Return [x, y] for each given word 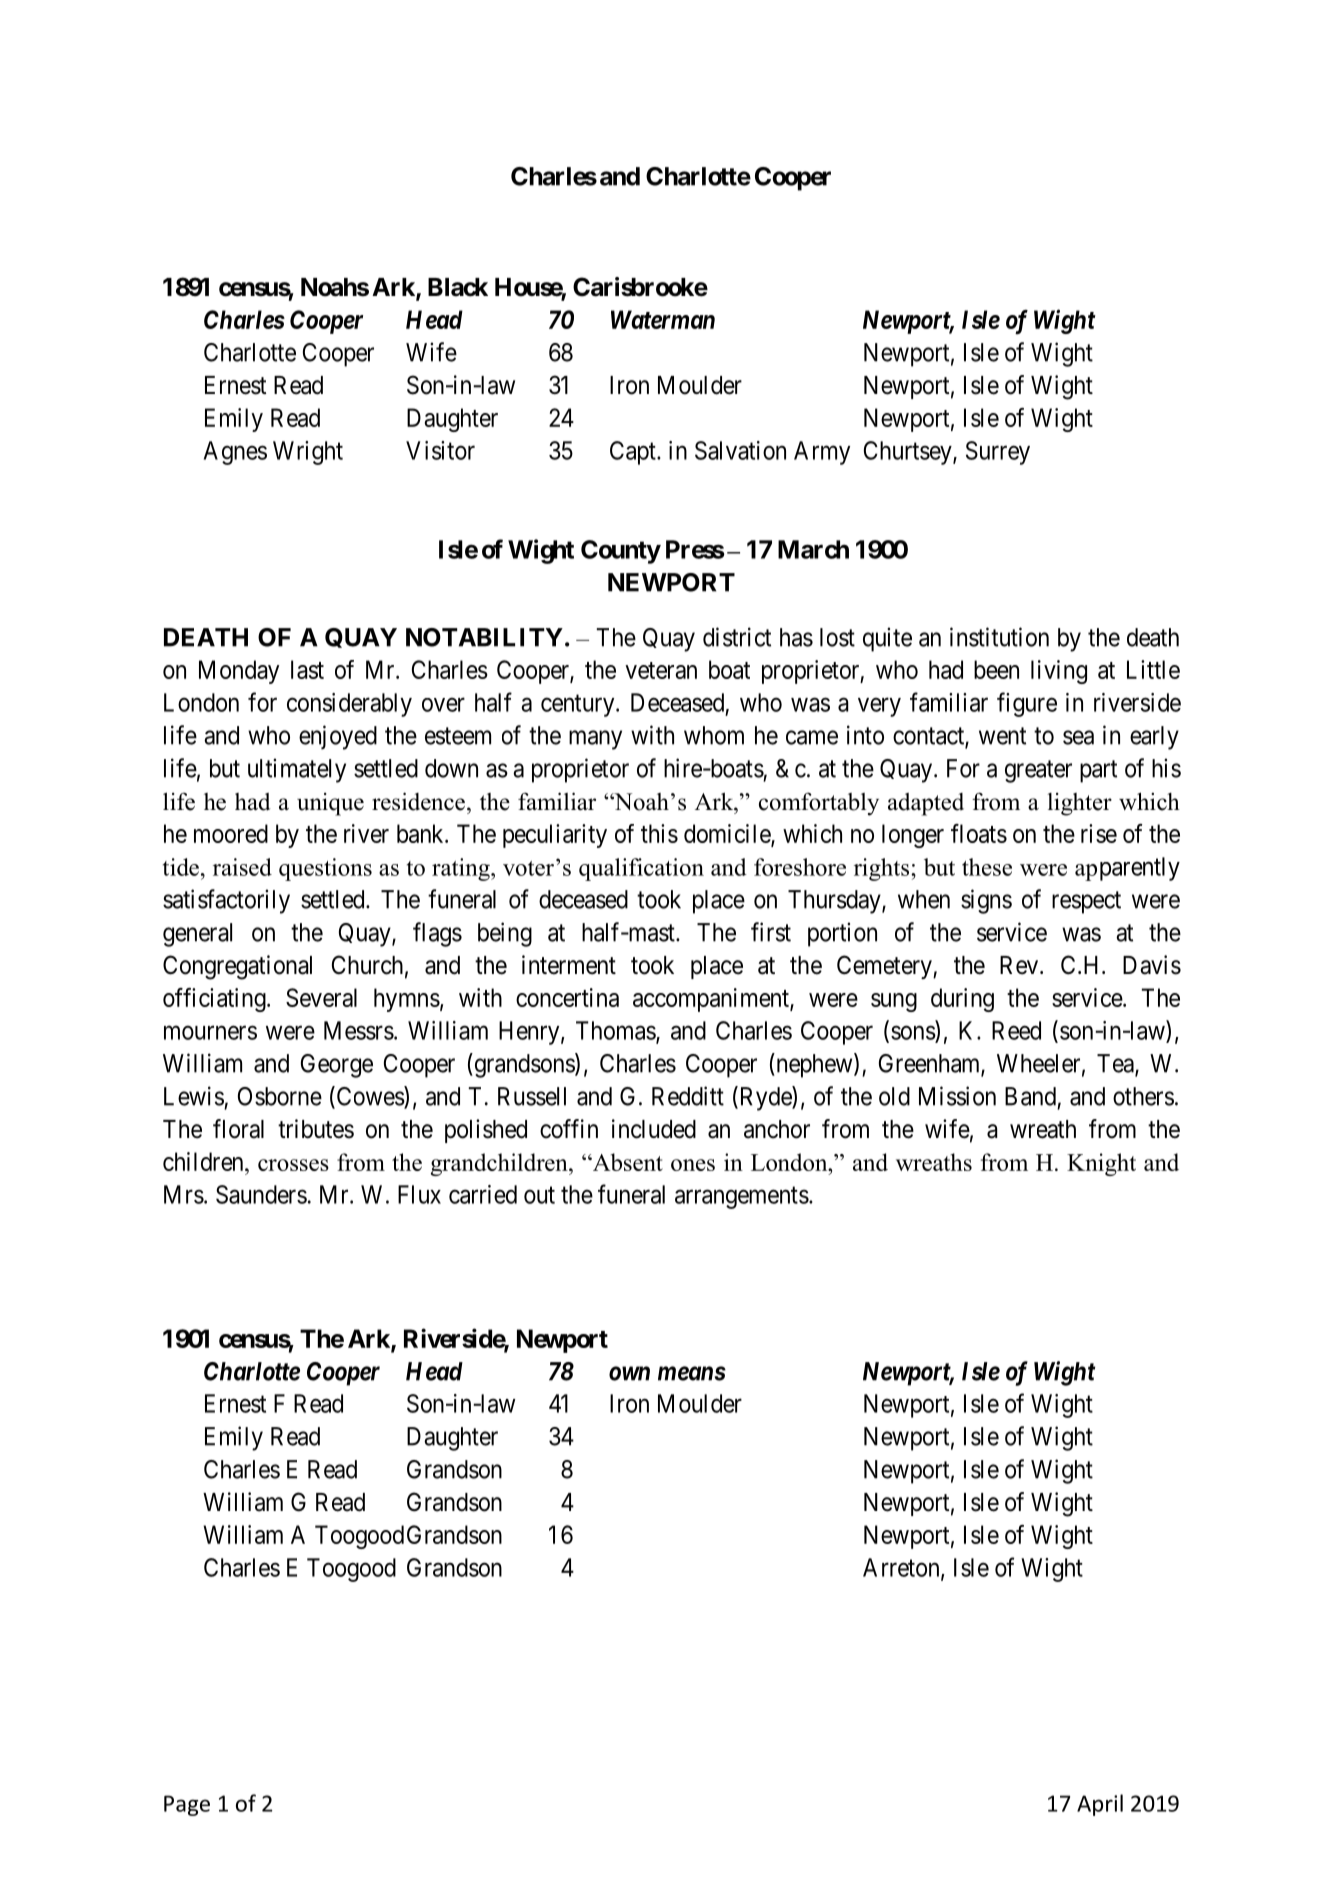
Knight [1101, 1164]
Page [187, 1805]
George [337, 1066]
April [1100, 1805]
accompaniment [712, 1000]
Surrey [998, 453]
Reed [1016, 1030]
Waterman [663, 319]
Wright [308, 453]
